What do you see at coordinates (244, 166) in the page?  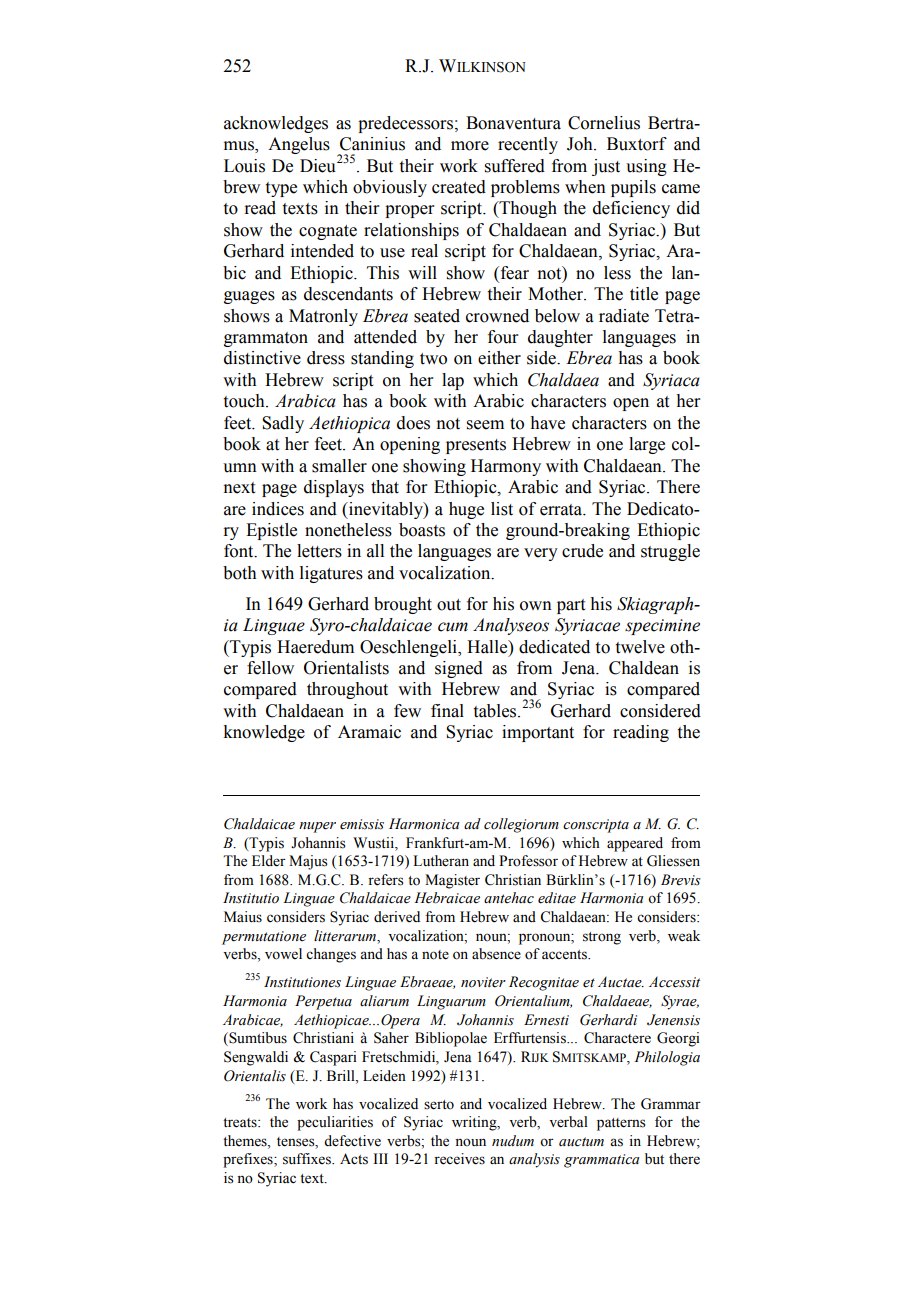 I see `Louis` at bounding box center [244, 166].
